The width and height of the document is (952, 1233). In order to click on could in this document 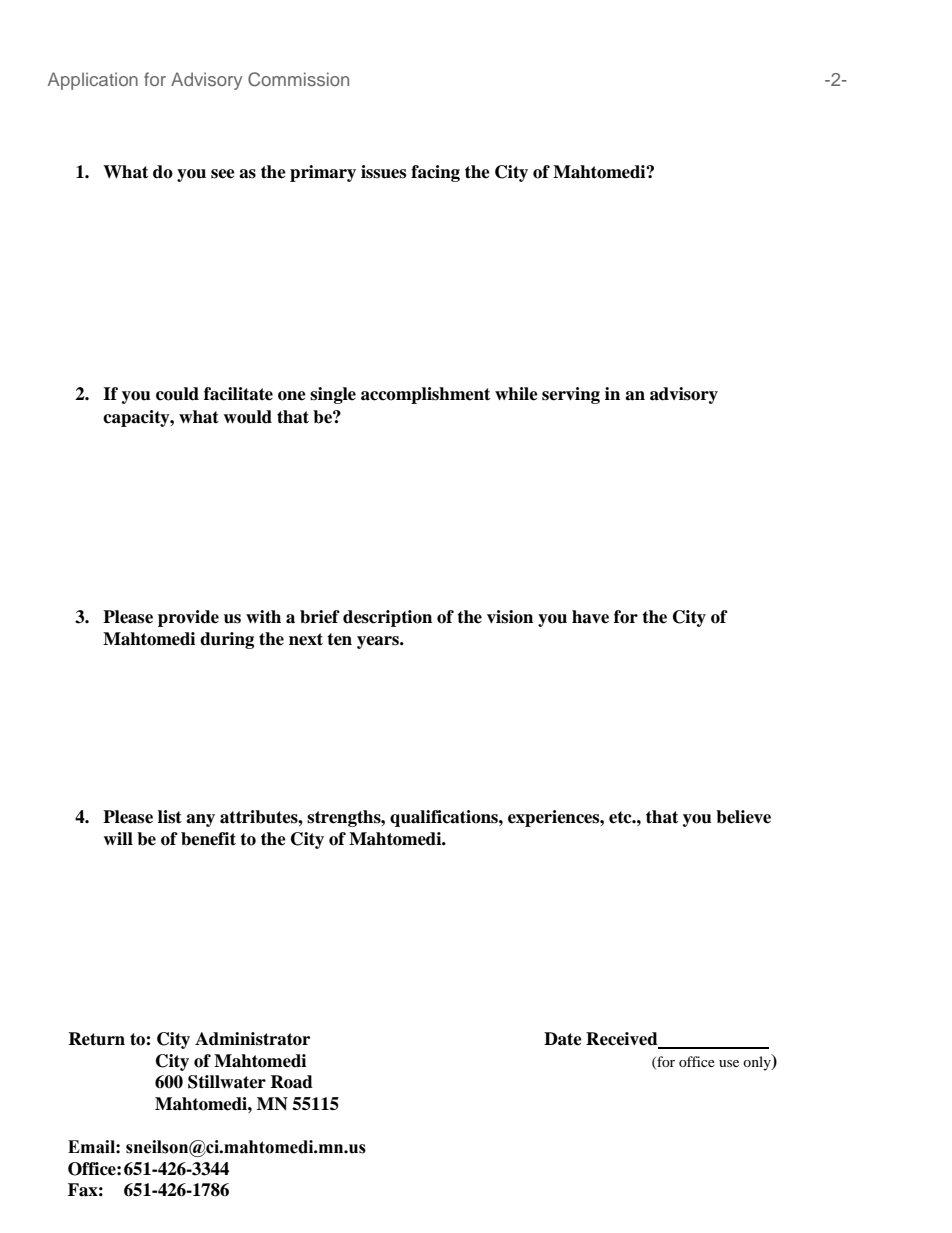, I will do `click(177, 394)`.
